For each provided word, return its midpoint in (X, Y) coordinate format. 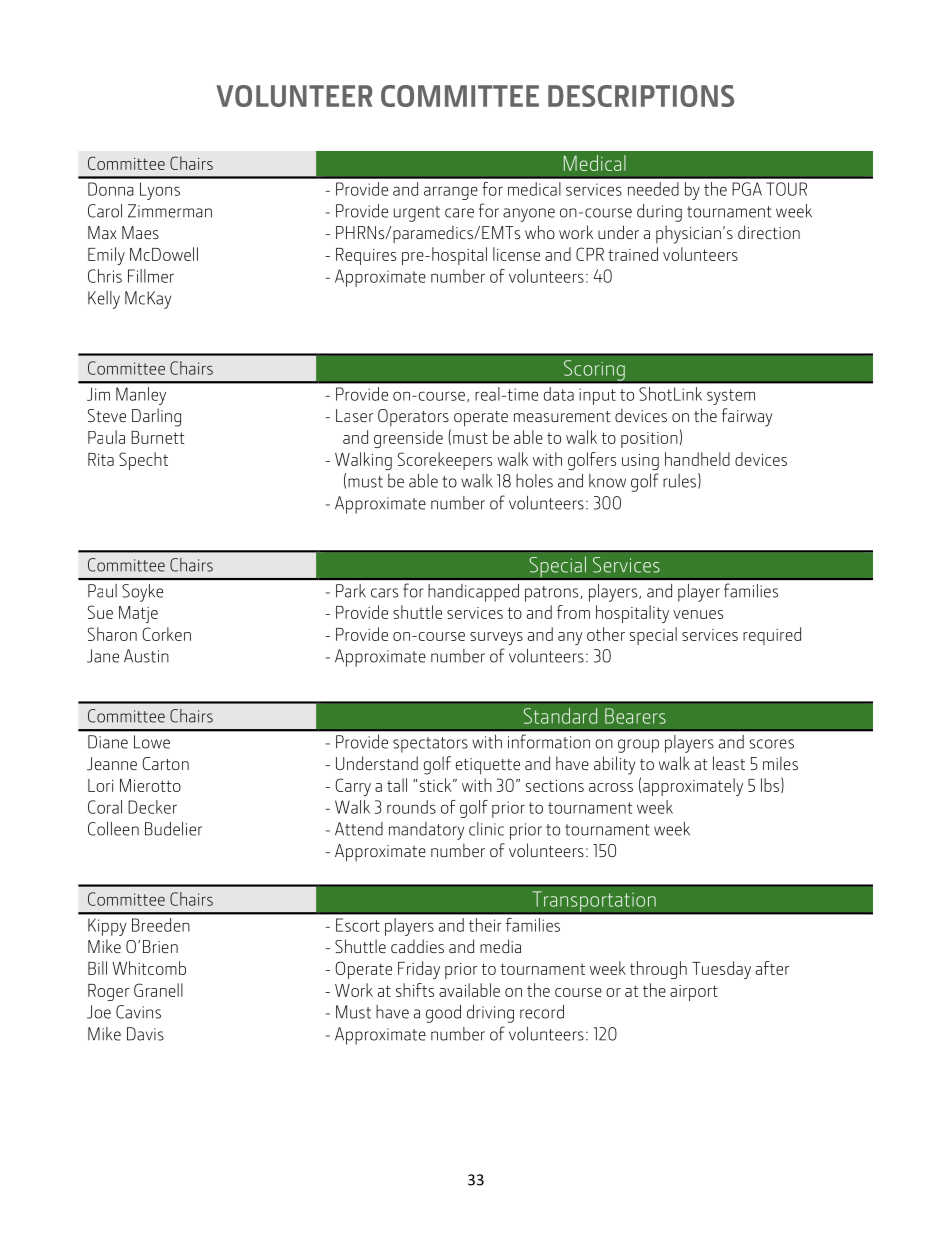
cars (384, 593)
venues (698, 614)
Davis (145, 1034)
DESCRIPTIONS (641, 96)
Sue (100, 612)
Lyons (160, 191)
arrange (451, 193)
